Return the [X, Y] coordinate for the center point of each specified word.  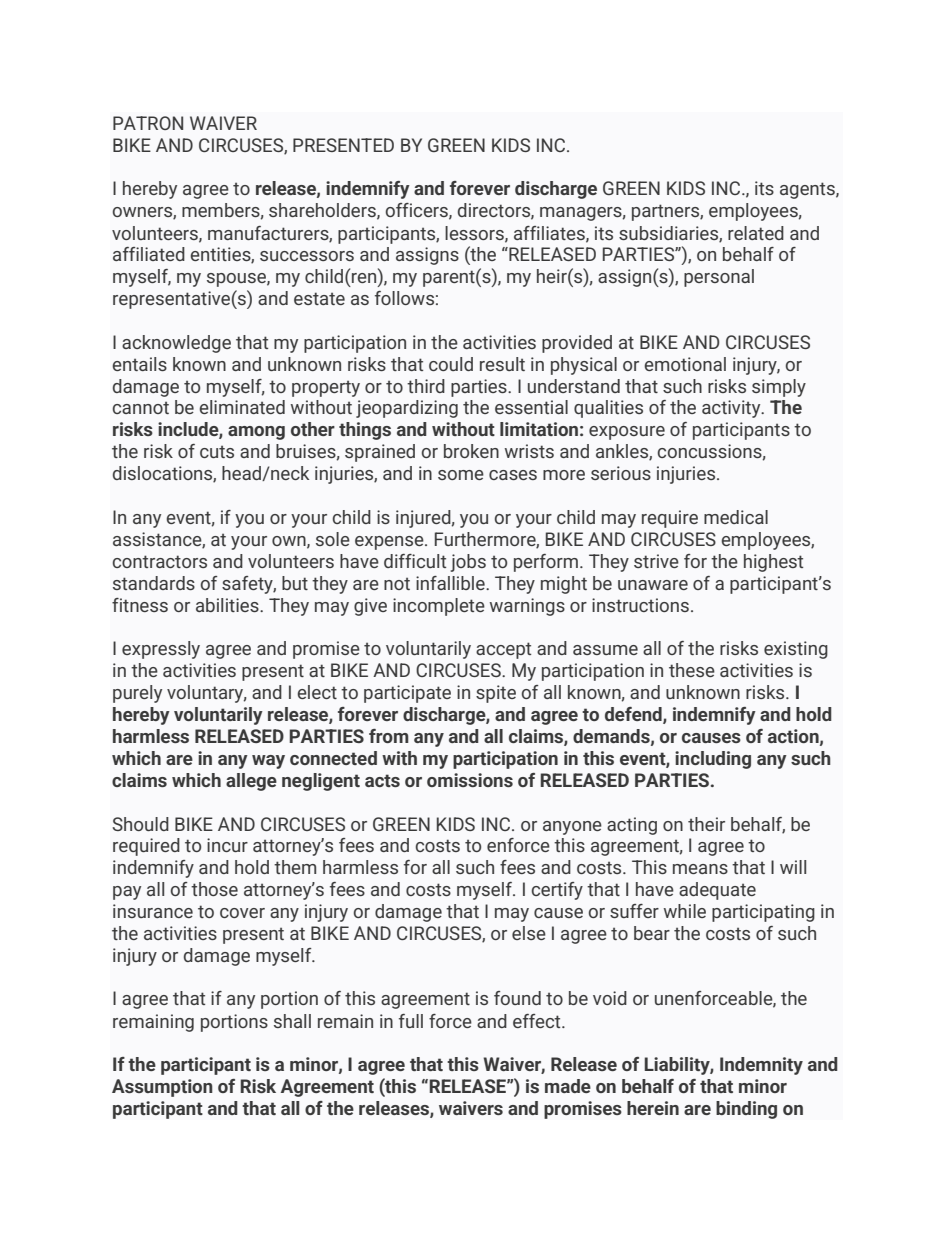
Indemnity [761, 1066]
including [713, 760]
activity [732, 409]
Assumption [162, 1088]
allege [251, 782]
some [461, 475]
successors [307, 256]
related [756, 233]
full [411, 1021]
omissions [470, 780]
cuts [217, 452]
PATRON [148, 123]
